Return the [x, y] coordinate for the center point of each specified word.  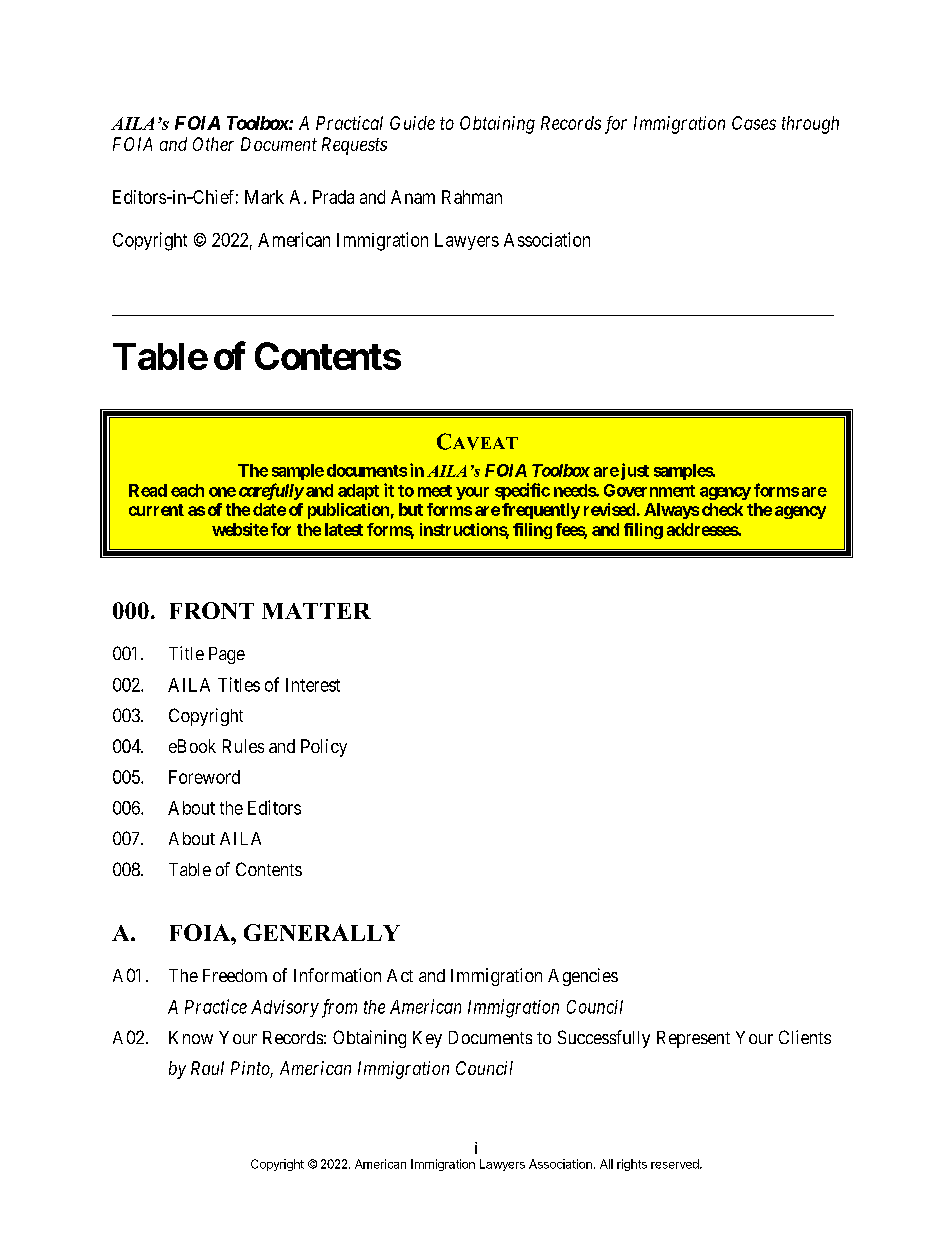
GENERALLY [322, 932]
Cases [754, 123]
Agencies [583, 977]
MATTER [316, 611]
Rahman [472, 197]
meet [435, 491]
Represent [693, 1039]
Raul [207, 1068]
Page [227, 655]
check [722, 509]
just [633, 471]
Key [427, 1039]
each [187, 490]
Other [213, 144]
